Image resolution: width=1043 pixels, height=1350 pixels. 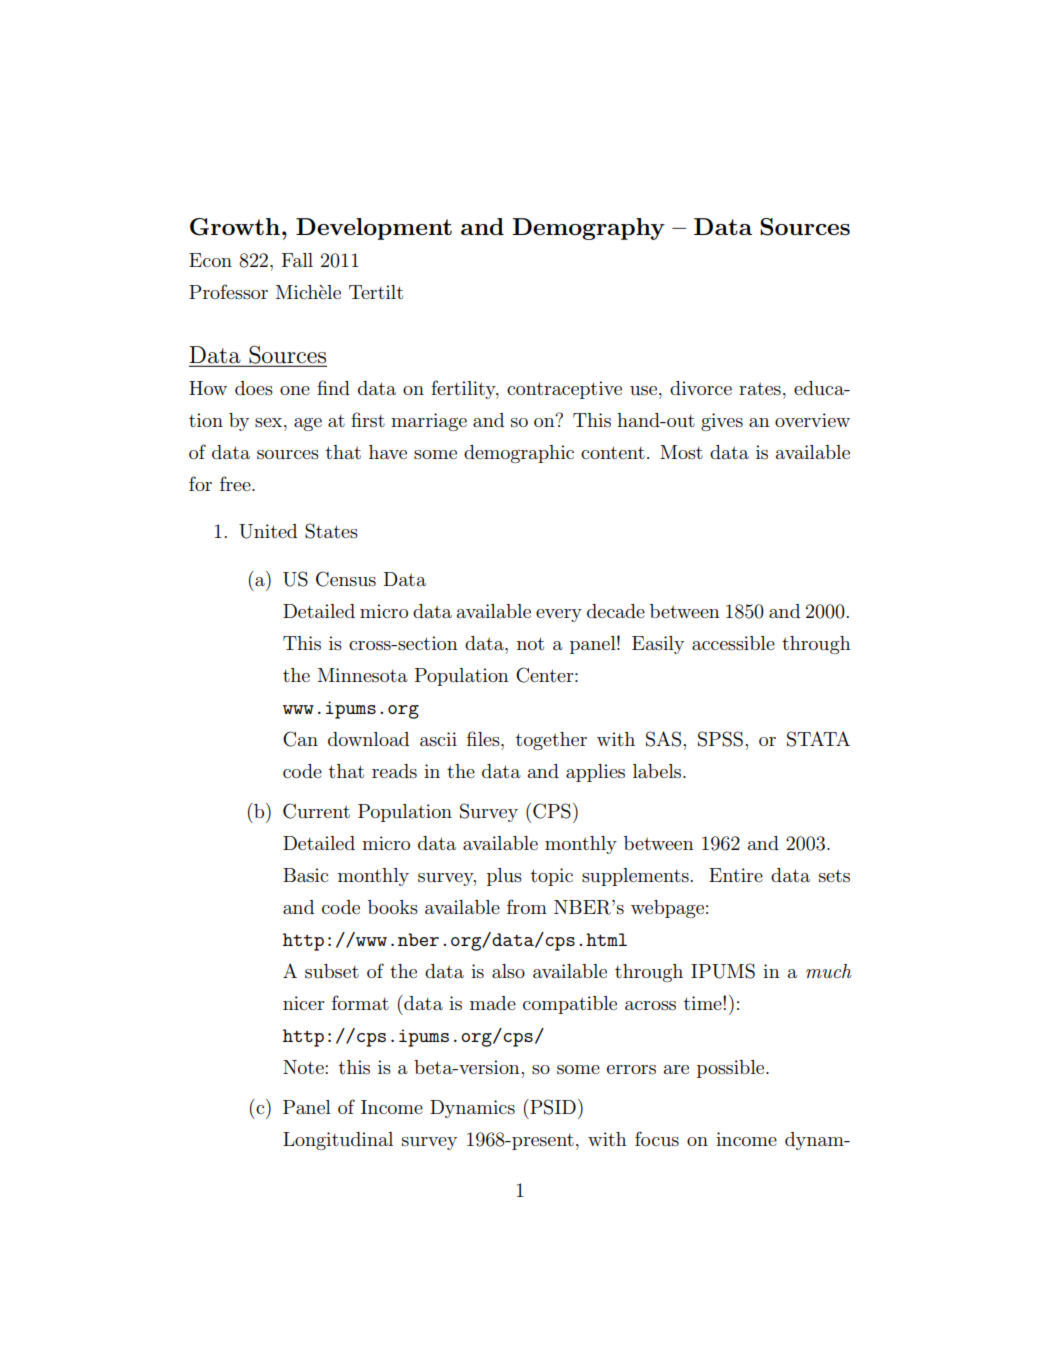 I want to click on Longitudinal, so click(x=338, y=1141).
